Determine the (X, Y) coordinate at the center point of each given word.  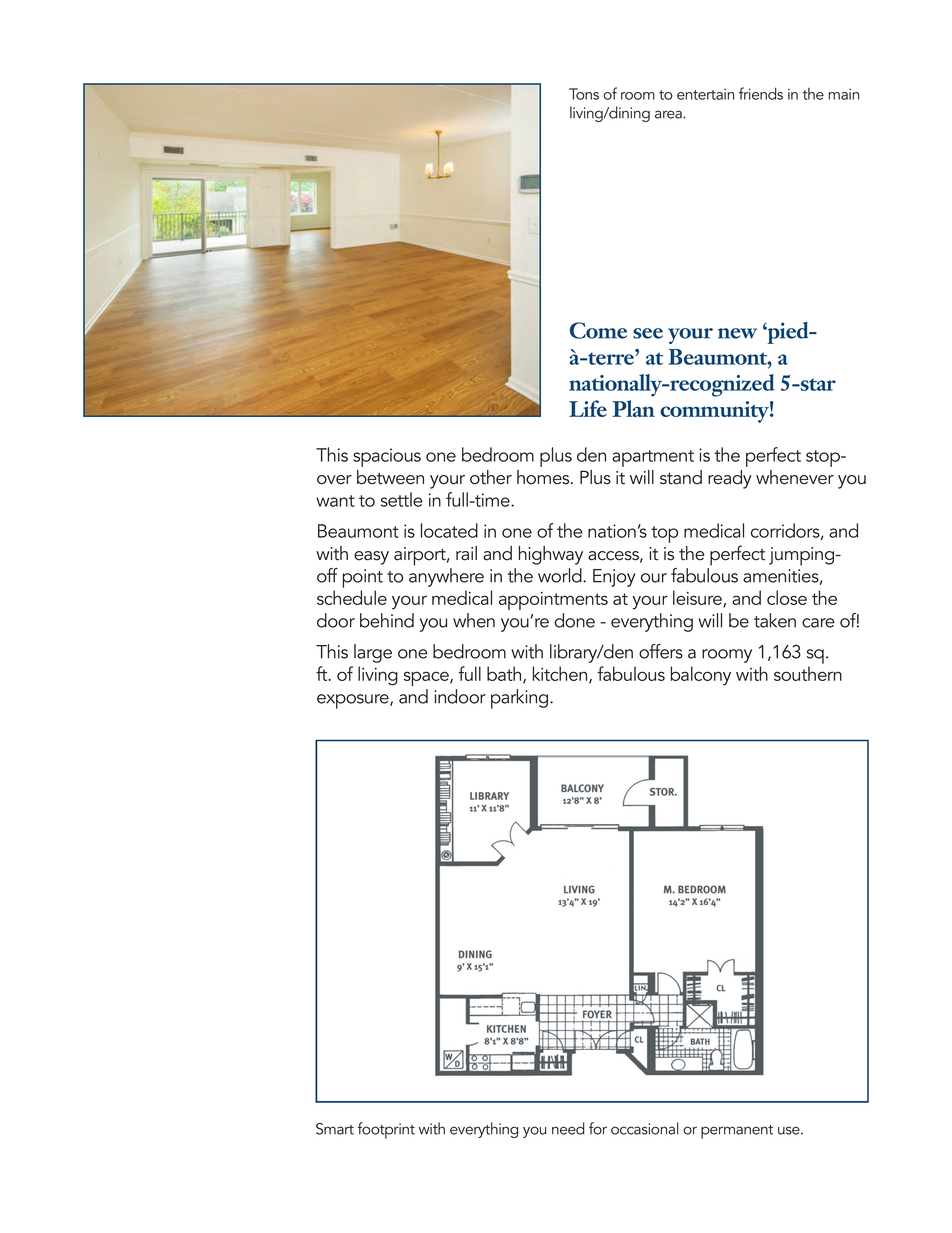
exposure (354, 701)
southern (808, 673)
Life (588, 408)
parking (521, 699)
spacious (387, 457)
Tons (584, 94)
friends (761, 93)
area (669, 114)
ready (730, 479)
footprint (386, 1130)
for (598, 1128)
